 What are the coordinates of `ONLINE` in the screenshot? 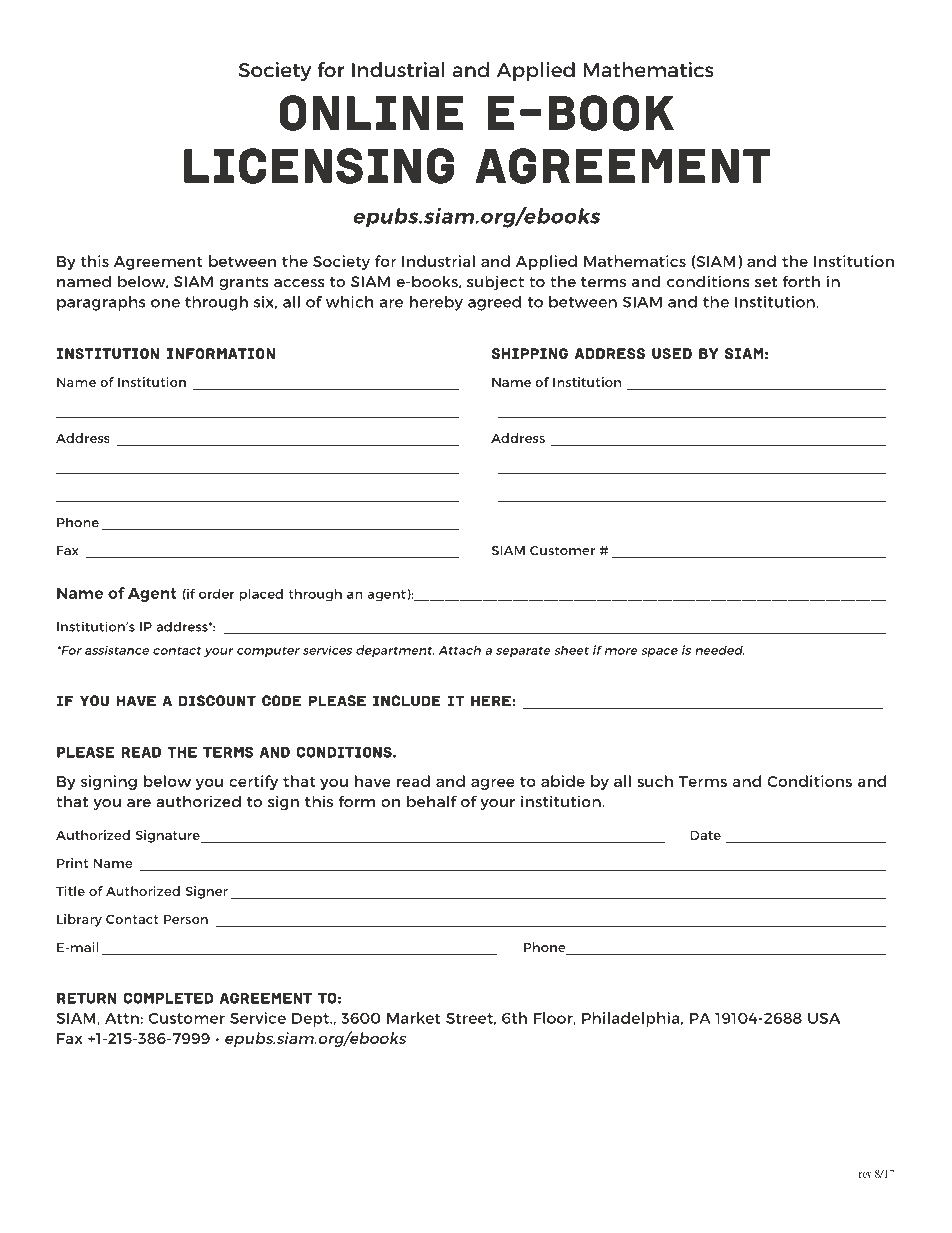 It's located at (371, 113).
